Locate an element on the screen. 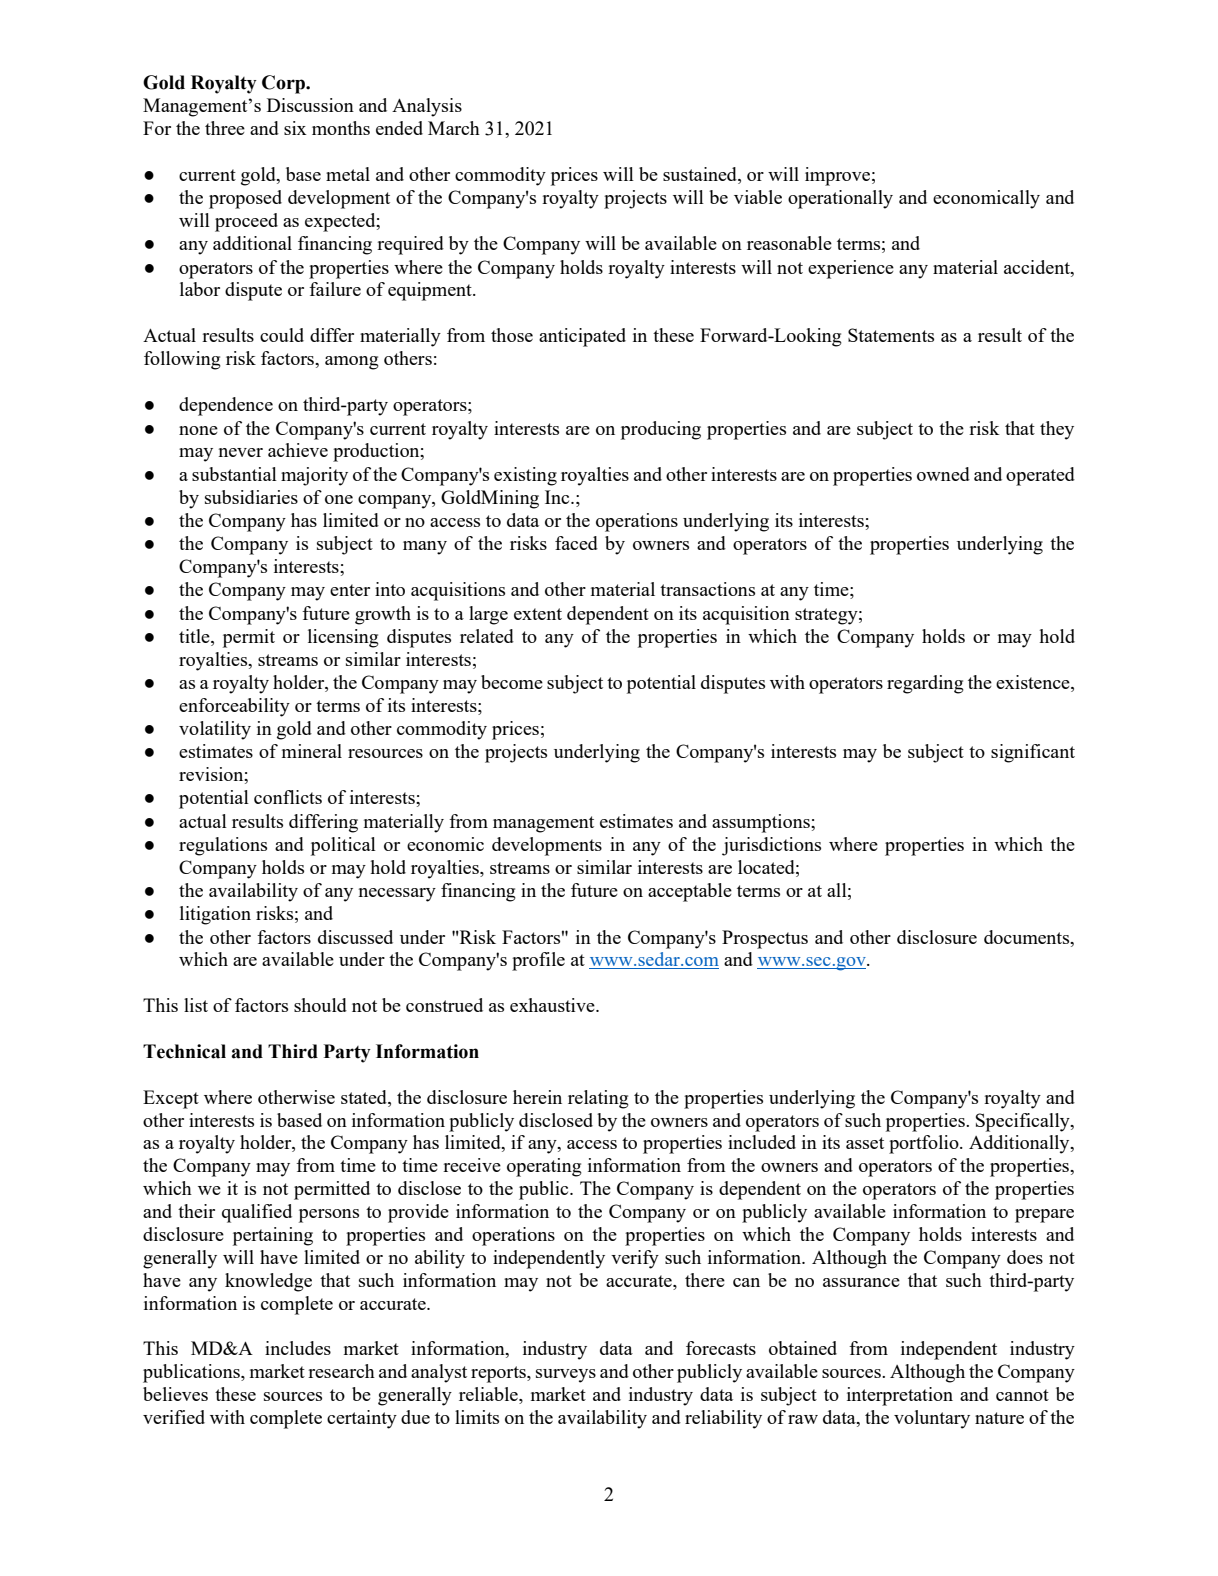  six is located at coordinates (295, 128).
